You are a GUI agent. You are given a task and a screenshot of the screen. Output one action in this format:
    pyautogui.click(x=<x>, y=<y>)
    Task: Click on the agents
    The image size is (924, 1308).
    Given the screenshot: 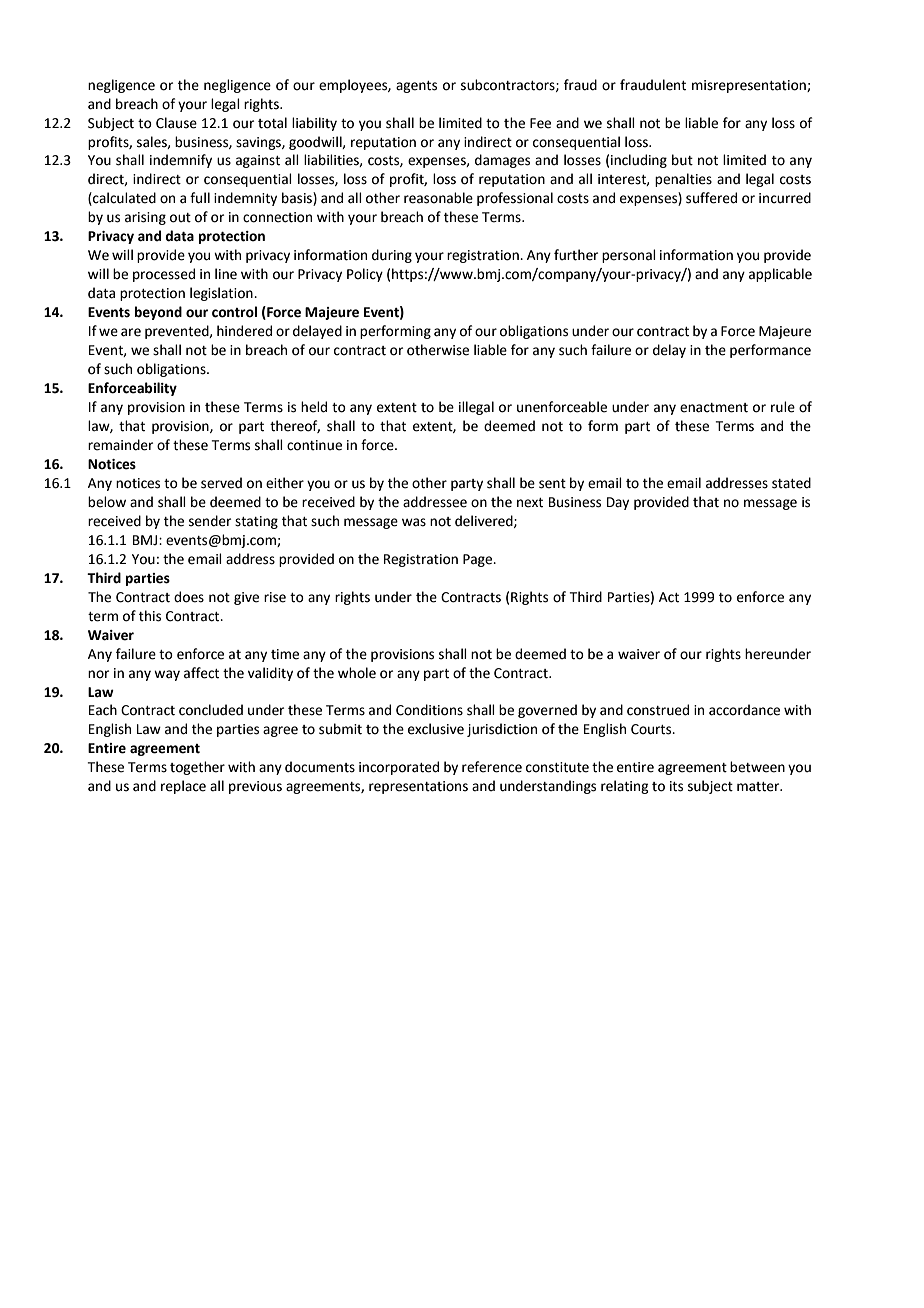 What is the action you would take?
    pyautogui.click(x=416, y=87)
